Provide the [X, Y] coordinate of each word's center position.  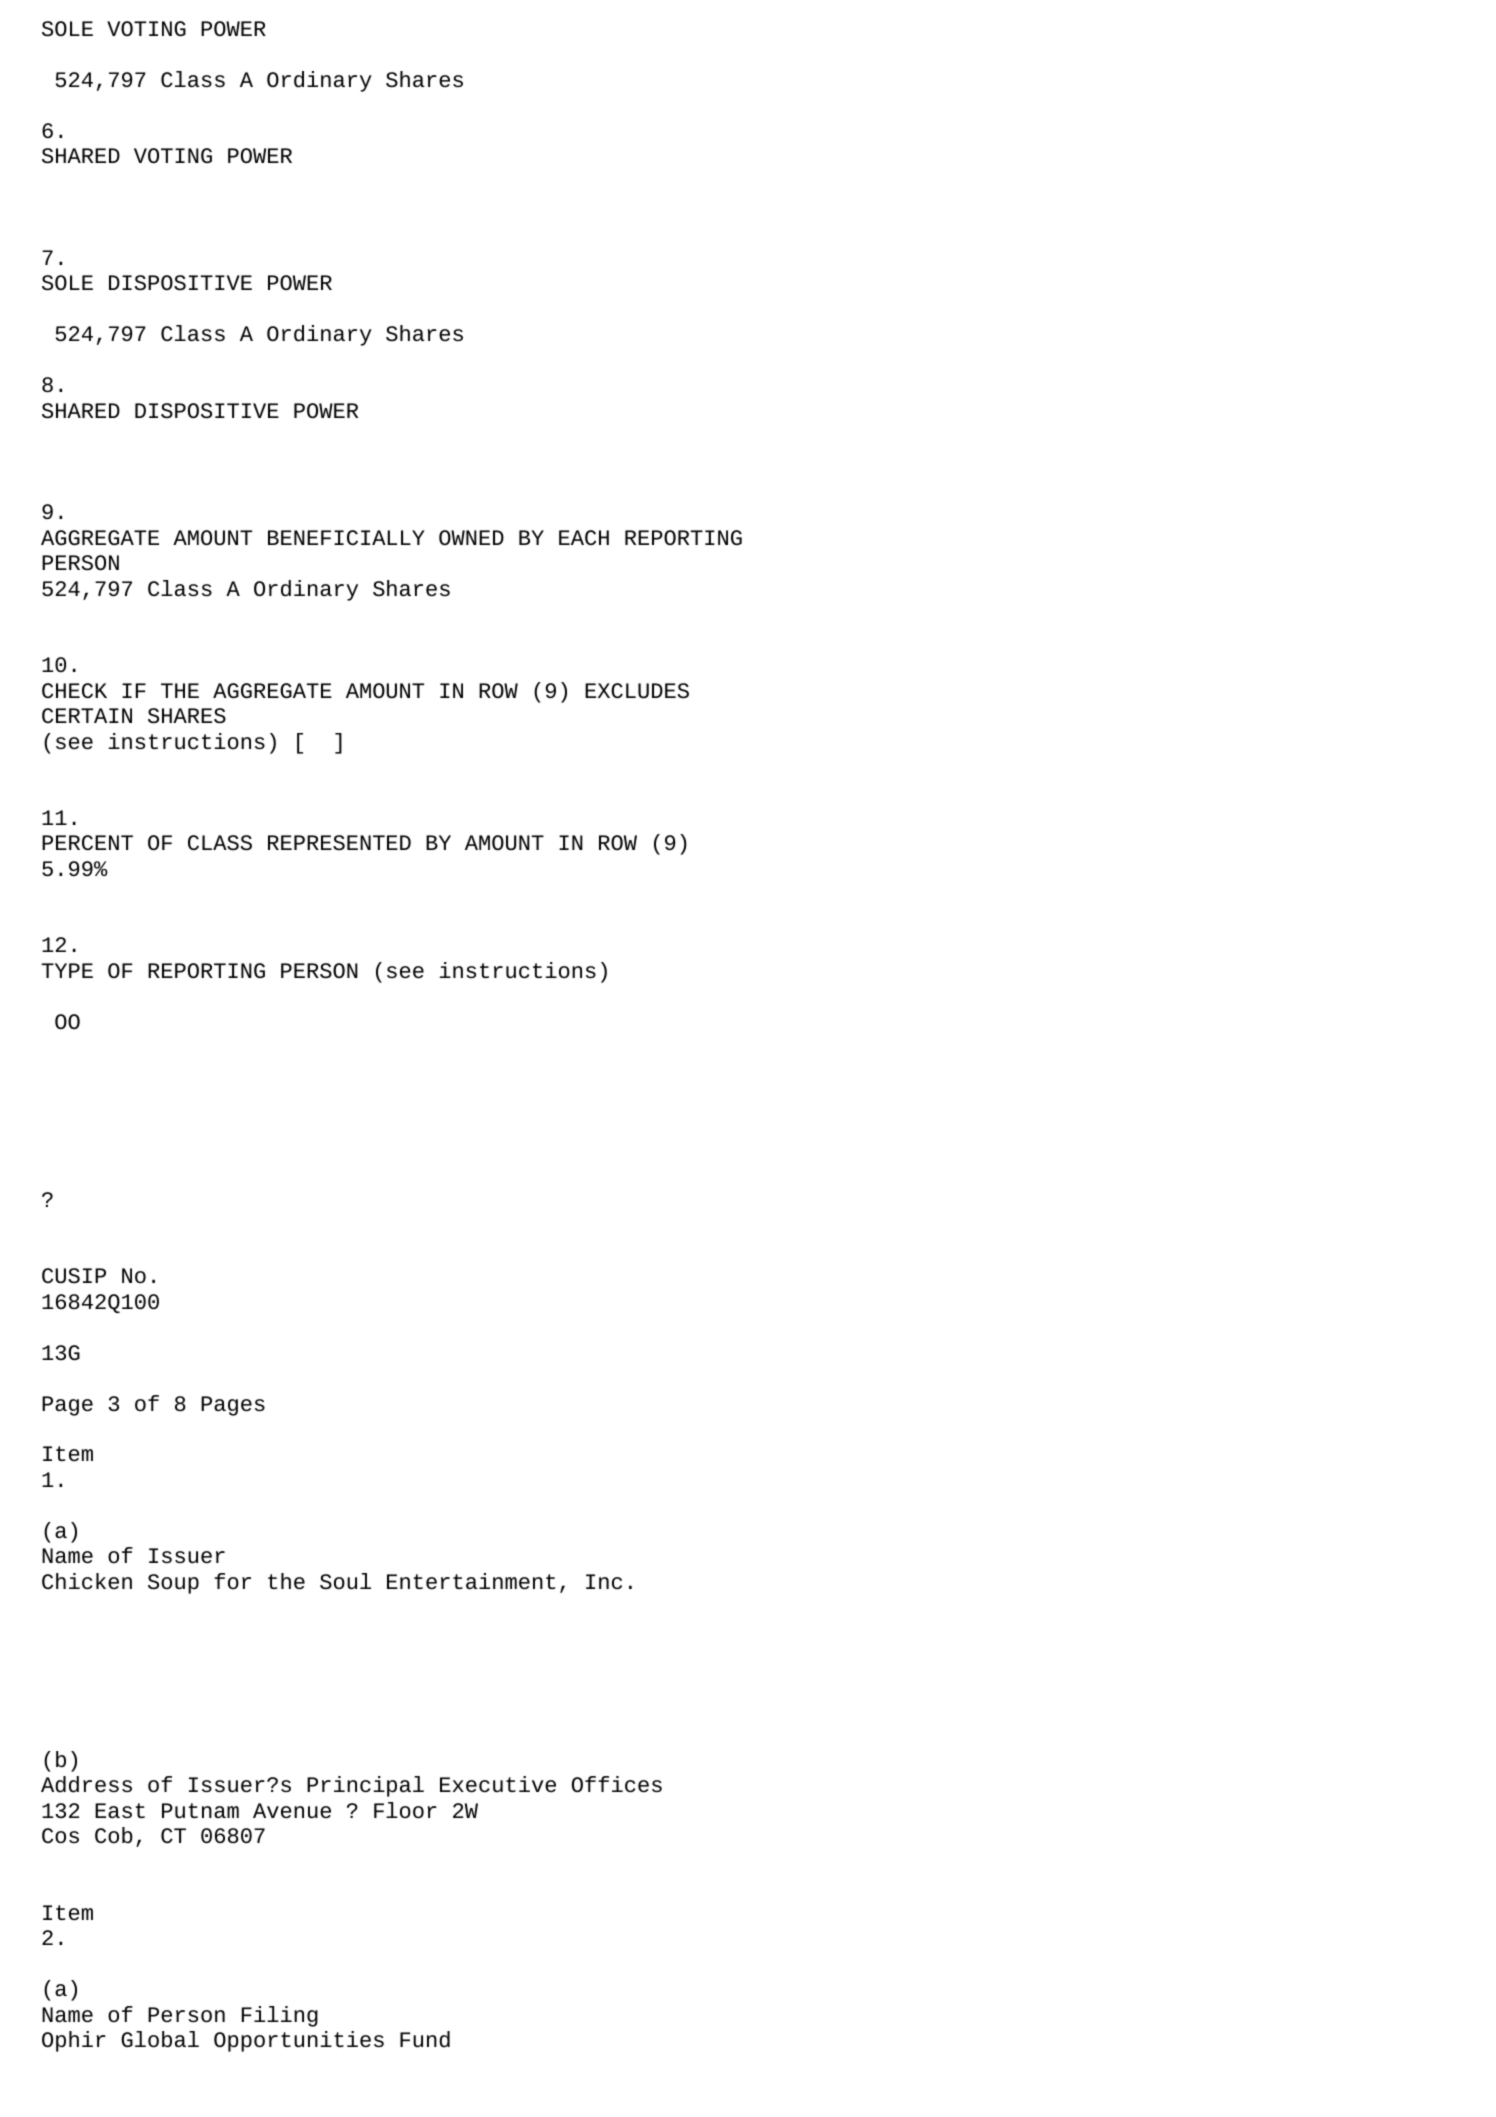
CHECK [74, 690]
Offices [617, 1784]
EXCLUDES [637, 691]
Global [160, 2039]
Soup [173, 1584]
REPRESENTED [339, 843]
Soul [345, 1581]
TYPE [67, 970]
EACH [584, 537]
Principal [365, 1786]
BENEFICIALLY [346, 537]
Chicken [87, 1581]
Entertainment [471, 1581]
